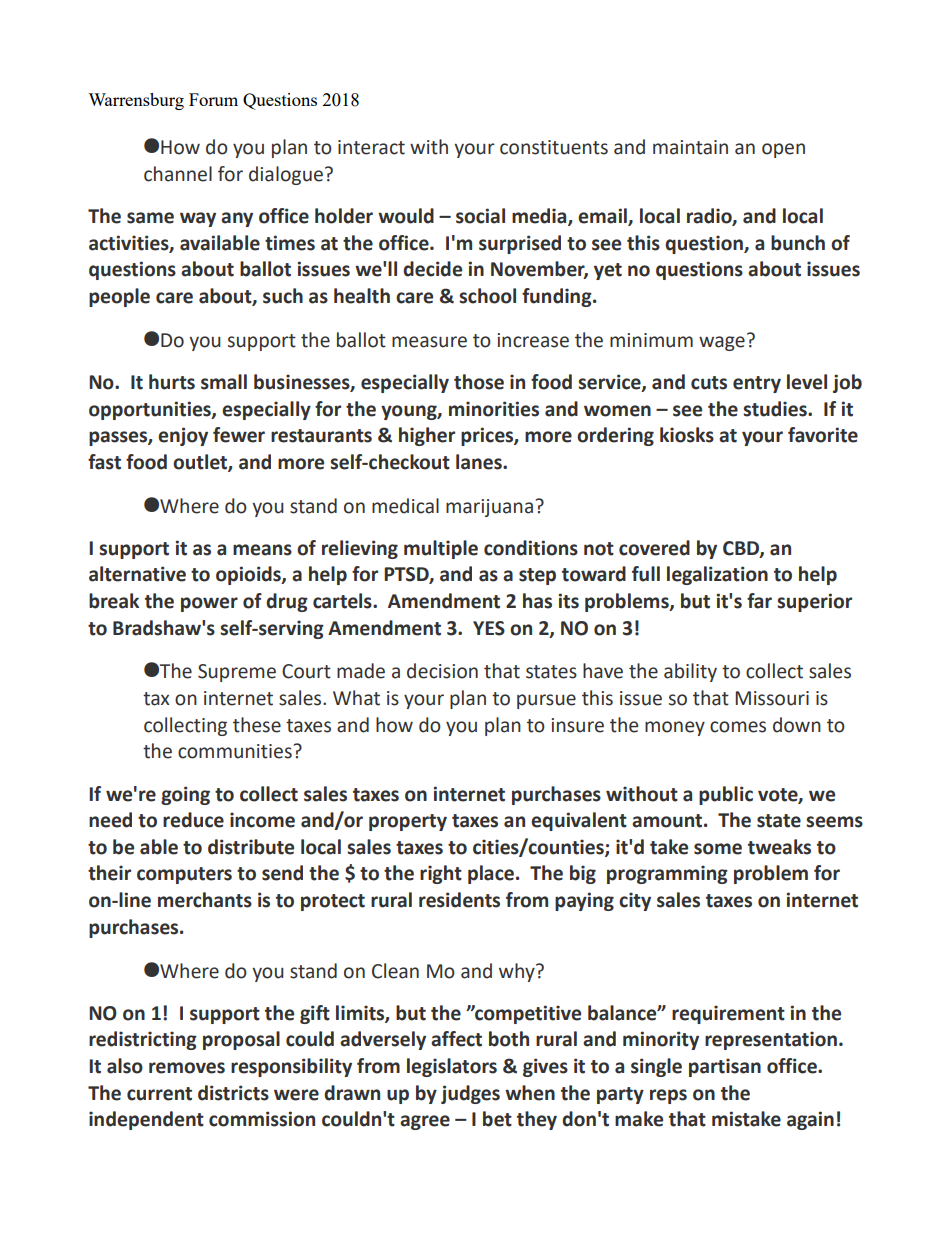  I want to click on constituents, so click(554, 147).
